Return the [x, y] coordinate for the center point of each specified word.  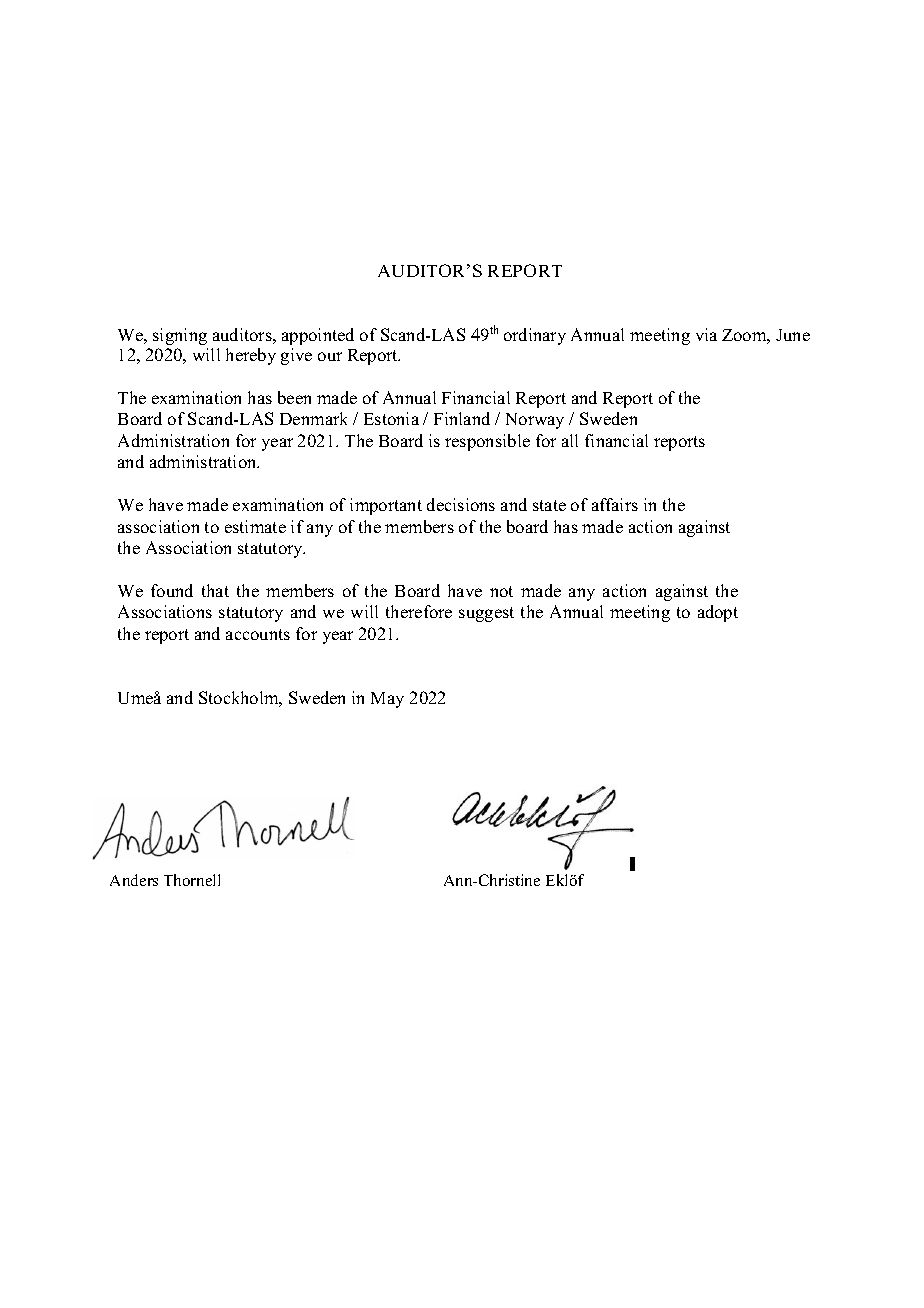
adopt [718, 613]
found [172, 590]
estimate [255, 526]
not [501, 591]
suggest [486, 614]
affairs [615, 504]
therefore [419, 611]
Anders [134, 880]
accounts [258, 634]
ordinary [535, 336]
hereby [251, 356]
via [706, 334]
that [215, 590]
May [387, 700]
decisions [461, 504]
